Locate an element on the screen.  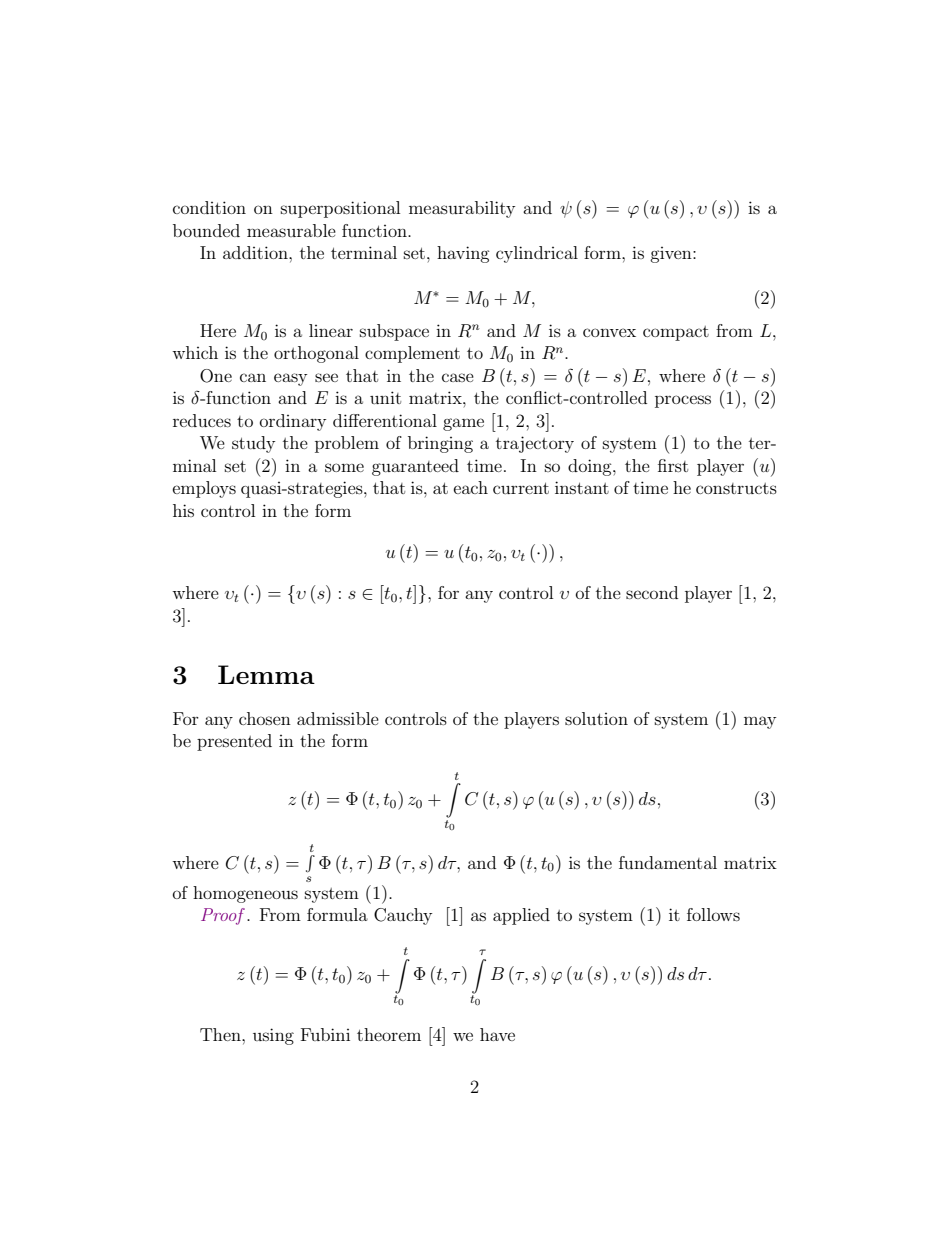
compact is located at coordinates (676, 333).
